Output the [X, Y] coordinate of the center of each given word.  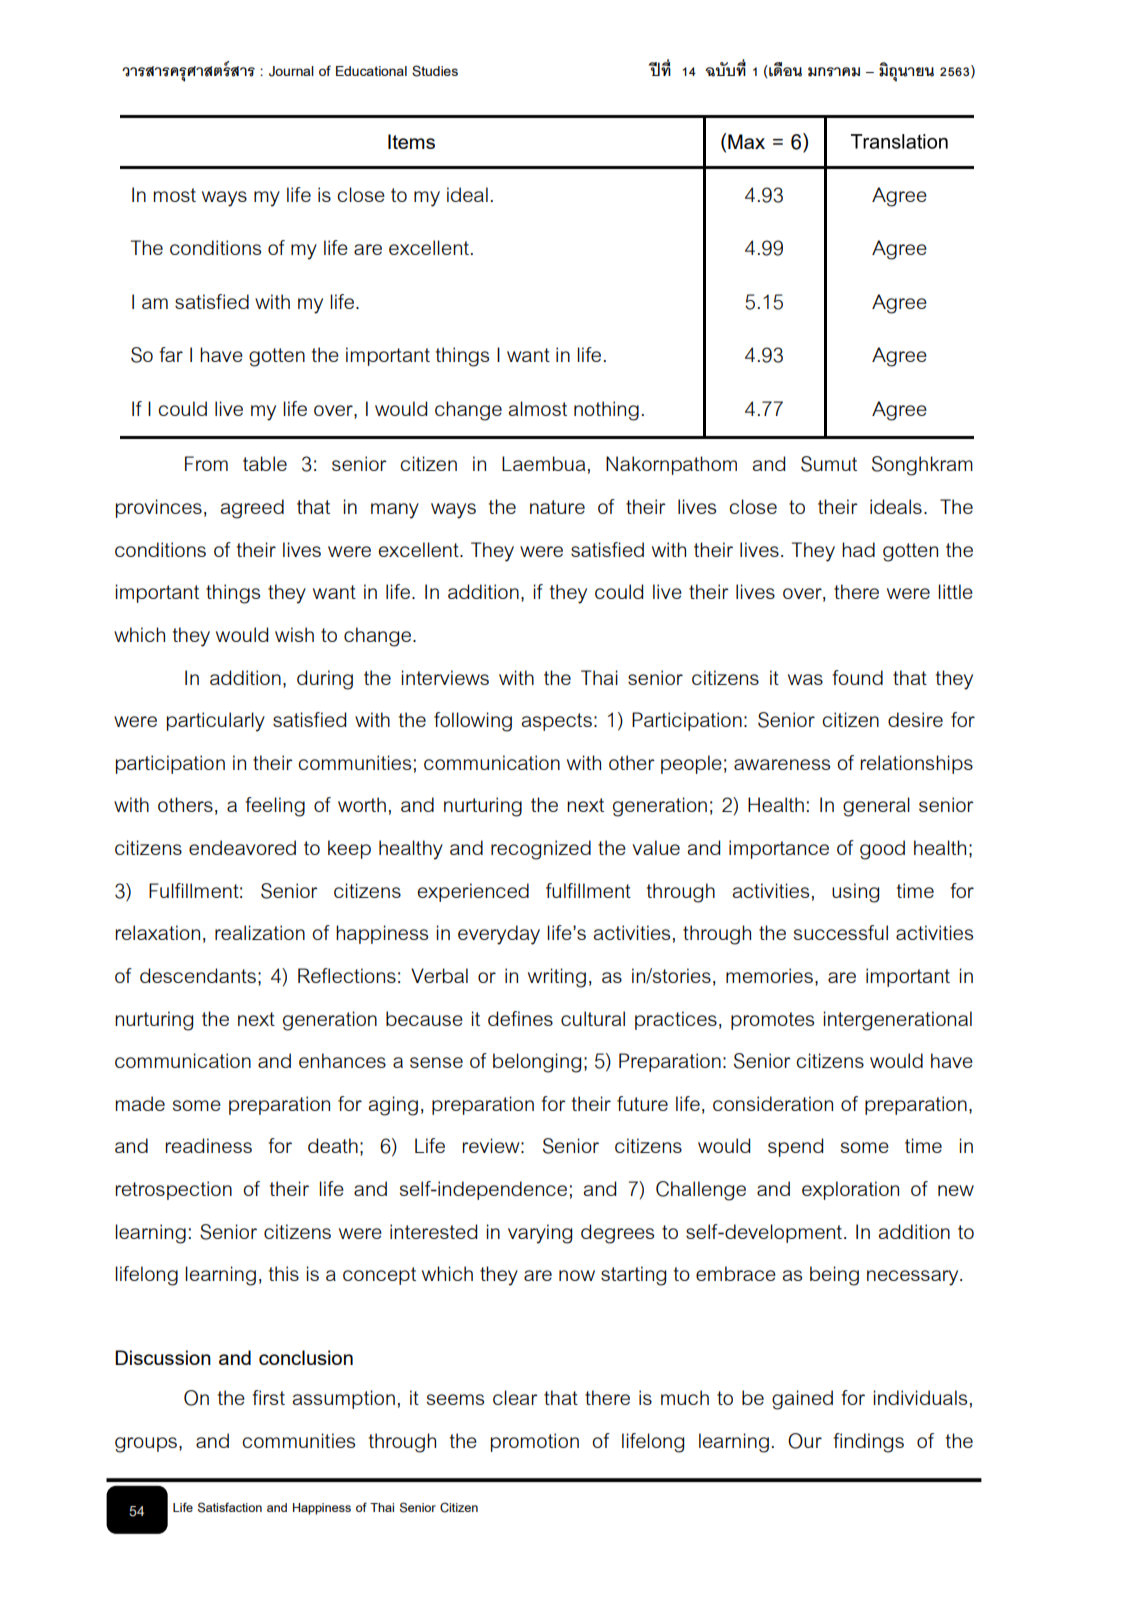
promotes [772, 1021]
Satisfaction [230, 1507]
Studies [435, 71]
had [858, 549]
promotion [535, 1442]
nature [557, 507]
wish [294, 634]
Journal [291, 71]
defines [520, 1018]
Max [746, 141]
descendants [198, 975]
